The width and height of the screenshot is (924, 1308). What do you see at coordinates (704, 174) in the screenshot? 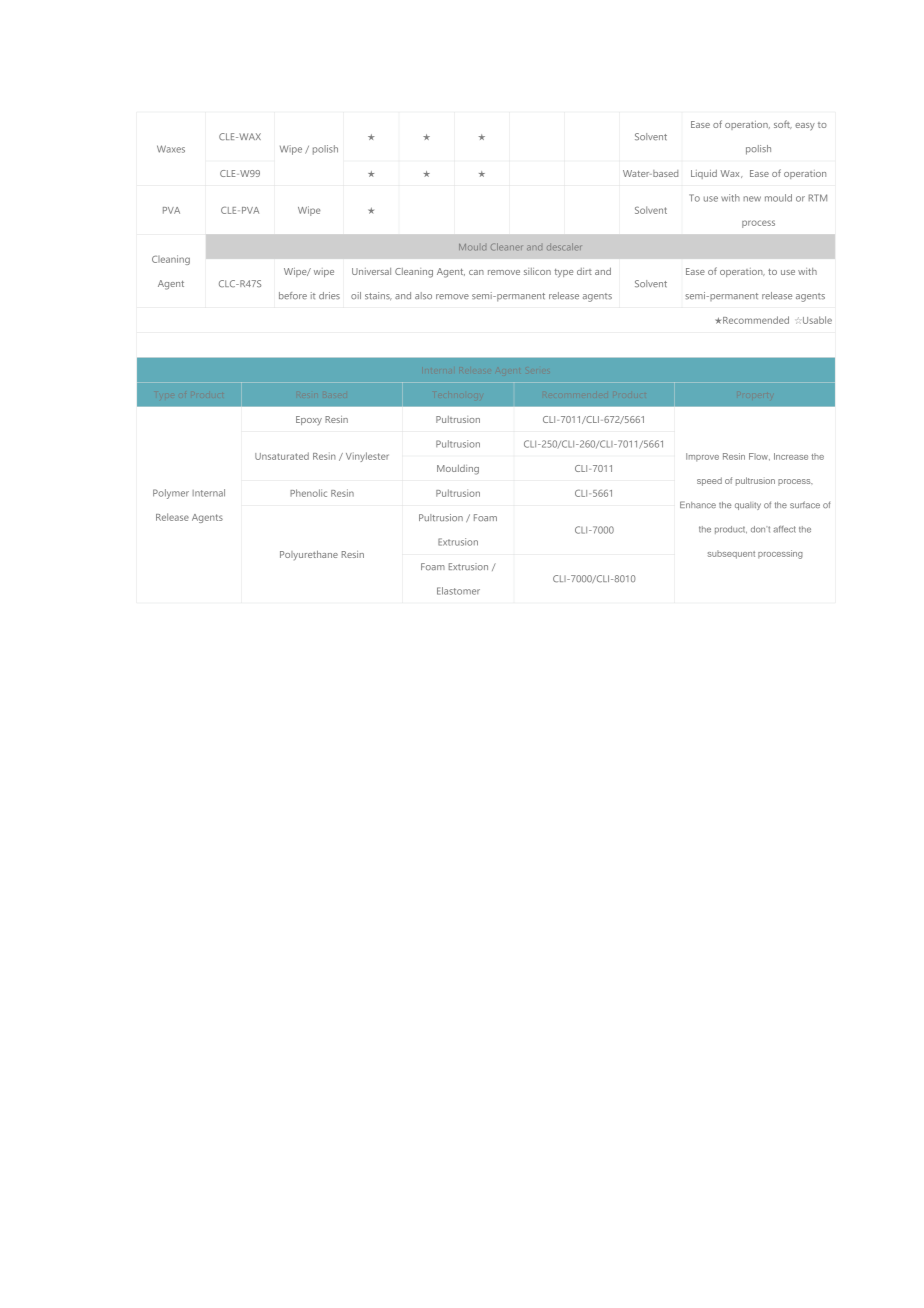
I see `Liquid` at bounding box center [704, 174].
